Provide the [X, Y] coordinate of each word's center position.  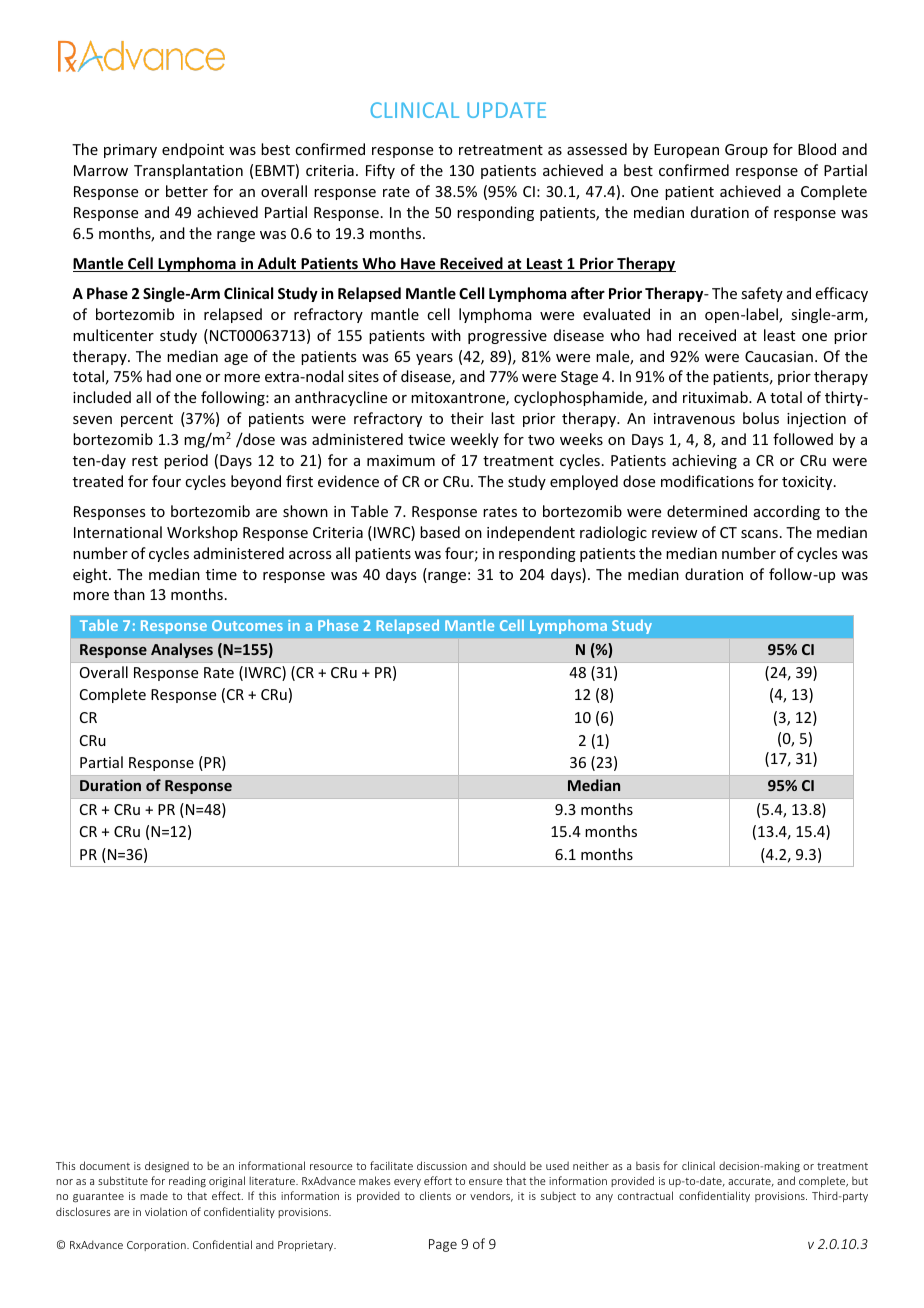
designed [167, 1167]
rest [145, 461]
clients [435, 1195]
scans [759, 534]
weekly [474, 440]
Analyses [182, 650]
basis [648, 1165]
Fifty [380, 171]
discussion [442, 1165]
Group [746, 151]
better [187, 191]
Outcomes [247, 625]
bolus [761, 418]
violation [166, 1211]
